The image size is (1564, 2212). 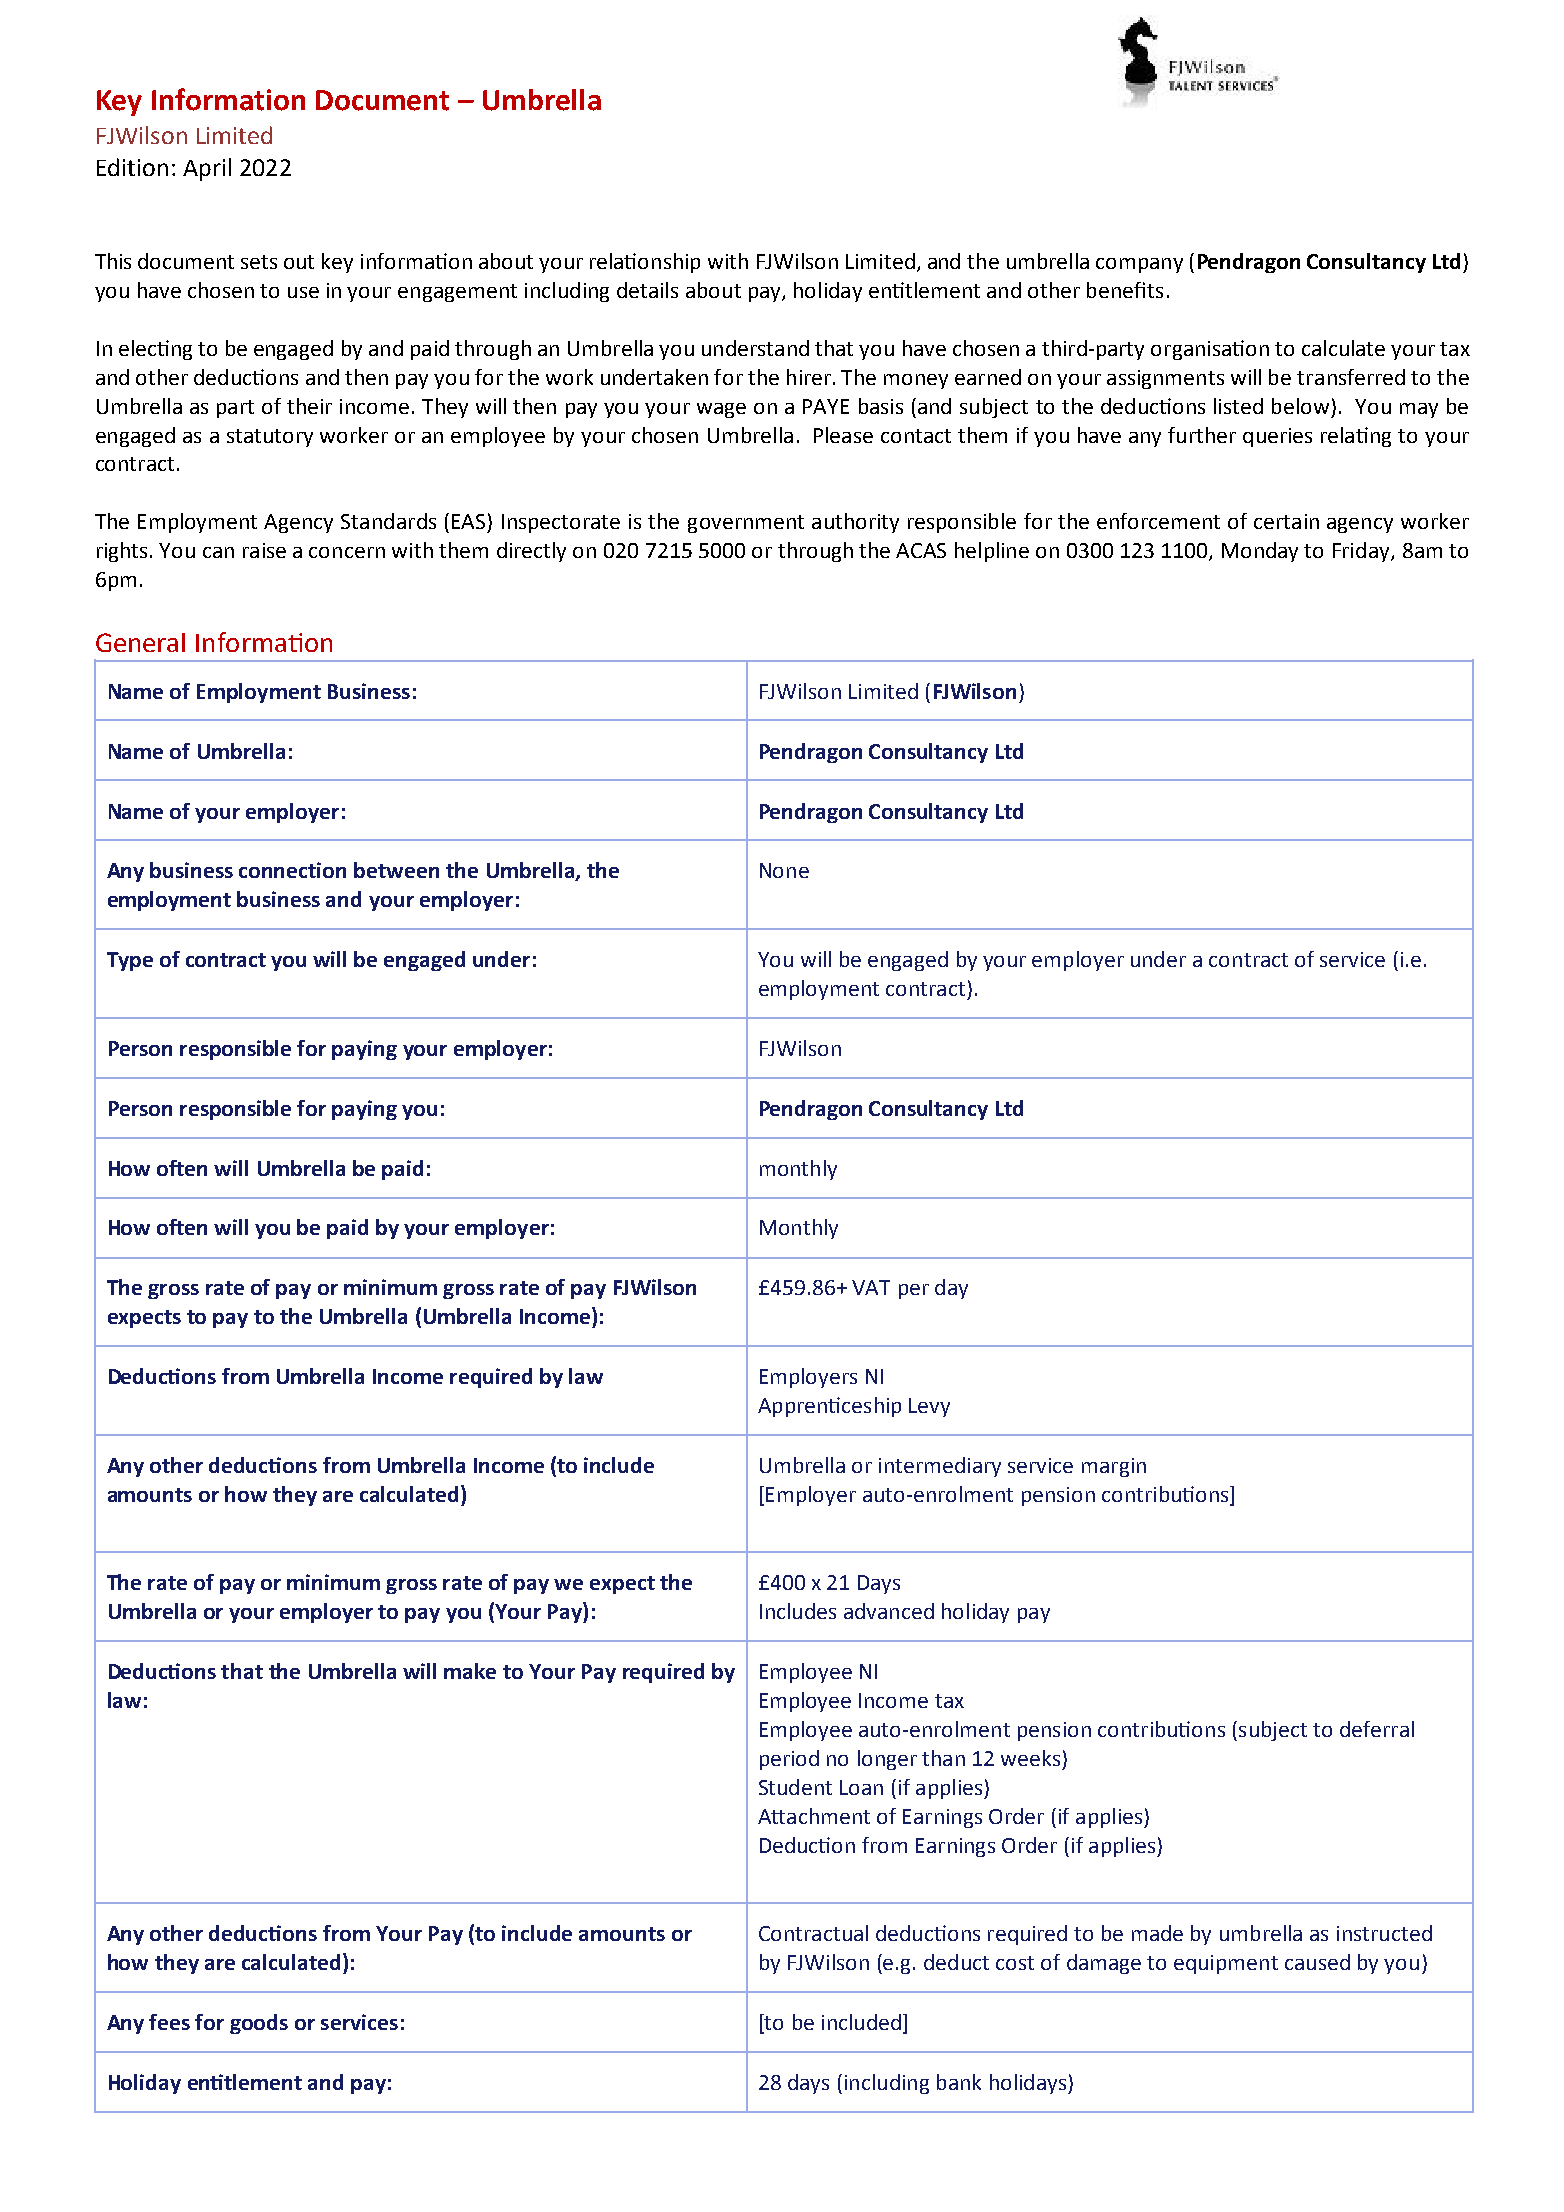 I want to click on Apprenticeship, so click(x=829, y=1407).
